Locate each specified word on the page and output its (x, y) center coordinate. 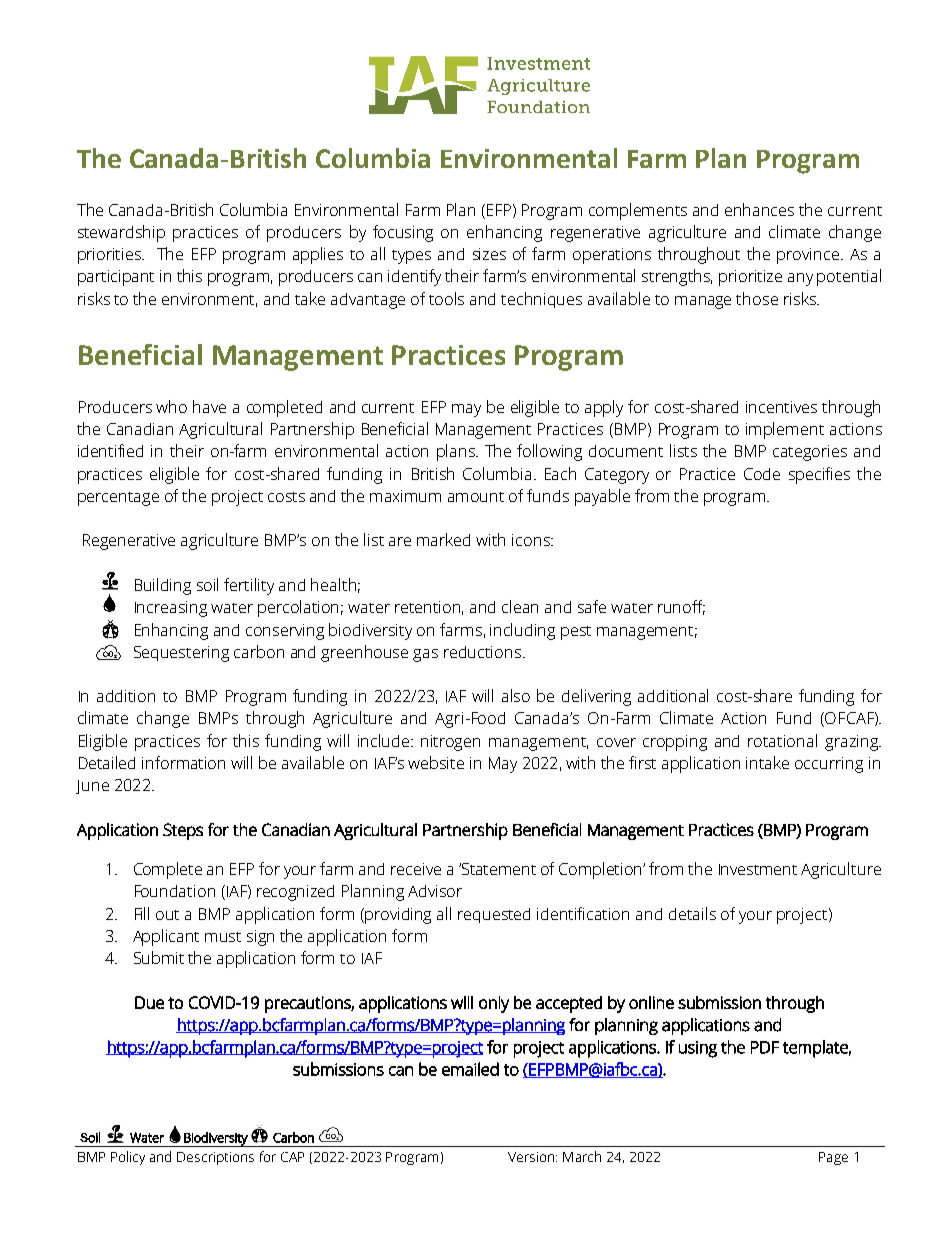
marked (443, 539)
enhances (759, 209)
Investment (758, 869)
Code (762, 474)
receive (416, 869)
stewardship (121, 233)
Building (163, 586)
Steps (183, 831)
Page (833, 1158)
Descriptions (215, 1158)
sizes (489, 254)
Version (532, 1157)
